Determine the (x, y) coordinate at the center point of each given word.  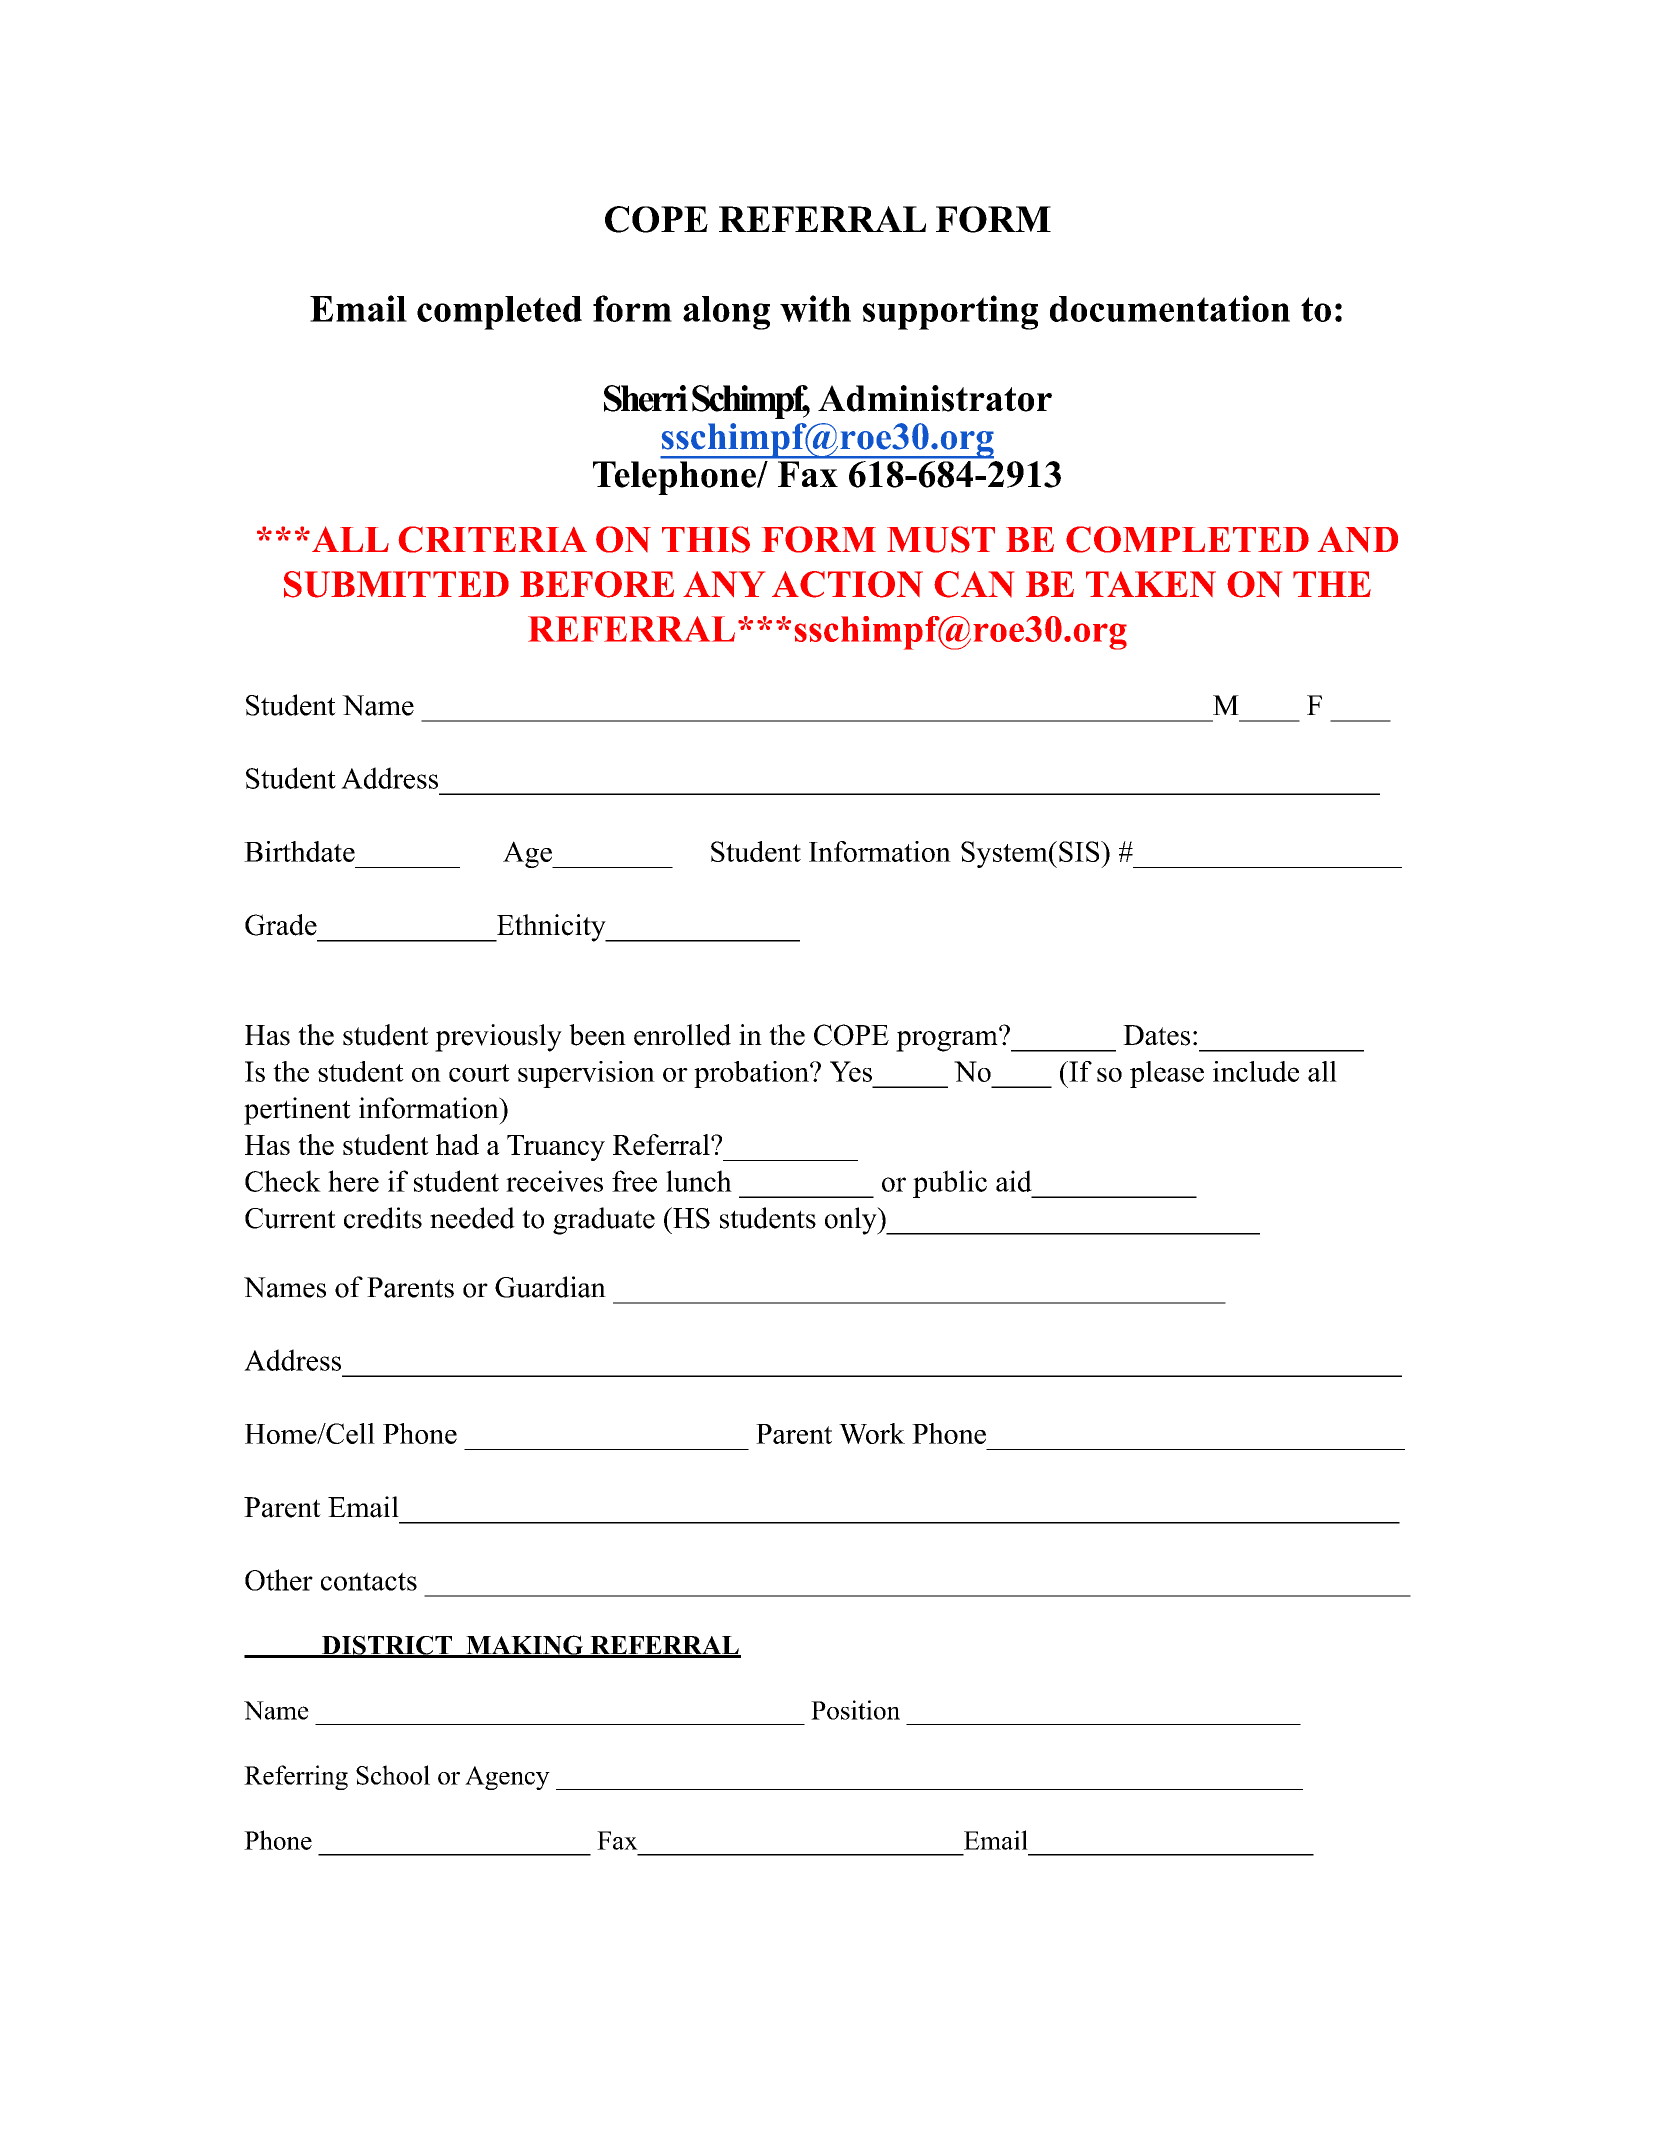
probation (752, 1074)
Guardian (550, 1287)
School (393, 1775)
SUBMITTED (396, 584)
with (815, 308)
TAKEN (1151, 584)
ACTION (847, 584)
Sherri (646, 398)
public (950, 1184)
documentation (1170, 308)
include (1256, 1071)
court (479, 1073)
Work (872, 1433)
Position (855, 1710)
